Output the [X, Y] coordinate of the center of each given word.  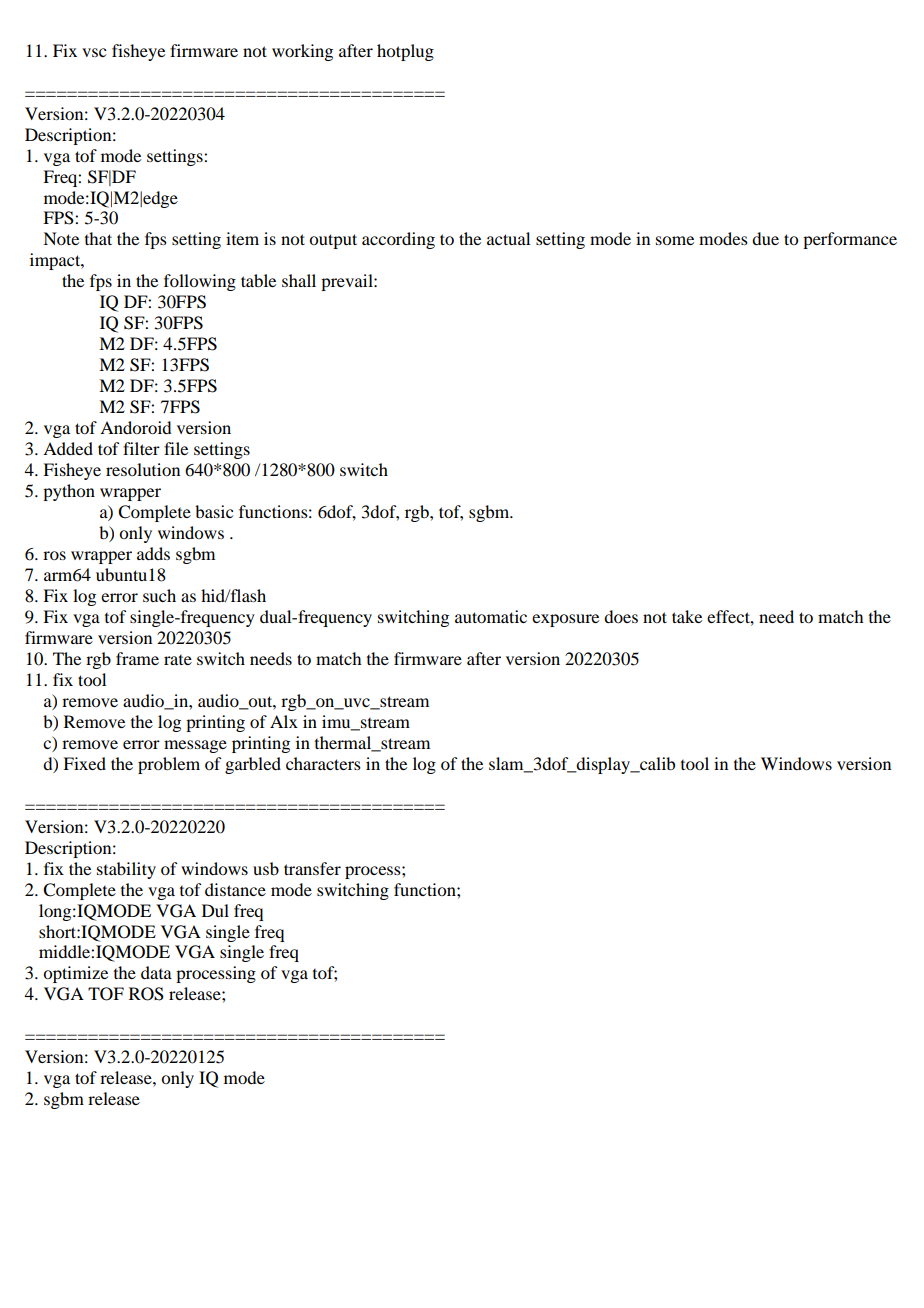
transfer [312, 868]
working [302, 52]
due [765, 238]
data [156, 972]
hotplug [405, 52]
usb [266, 868]
